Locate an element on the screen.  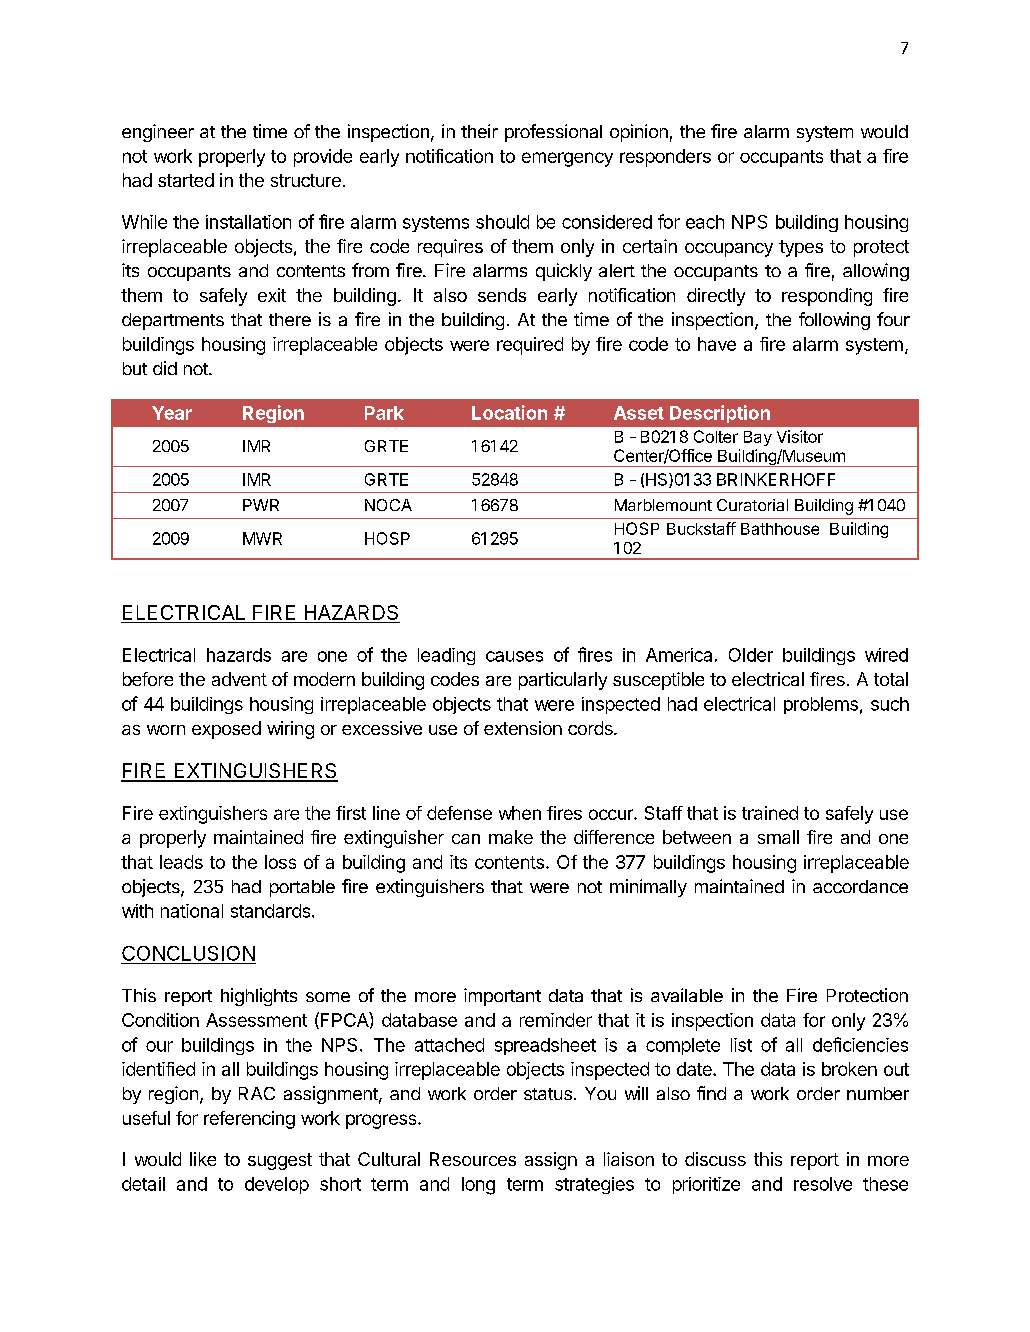
like is located at coordinates (203, 1159).
